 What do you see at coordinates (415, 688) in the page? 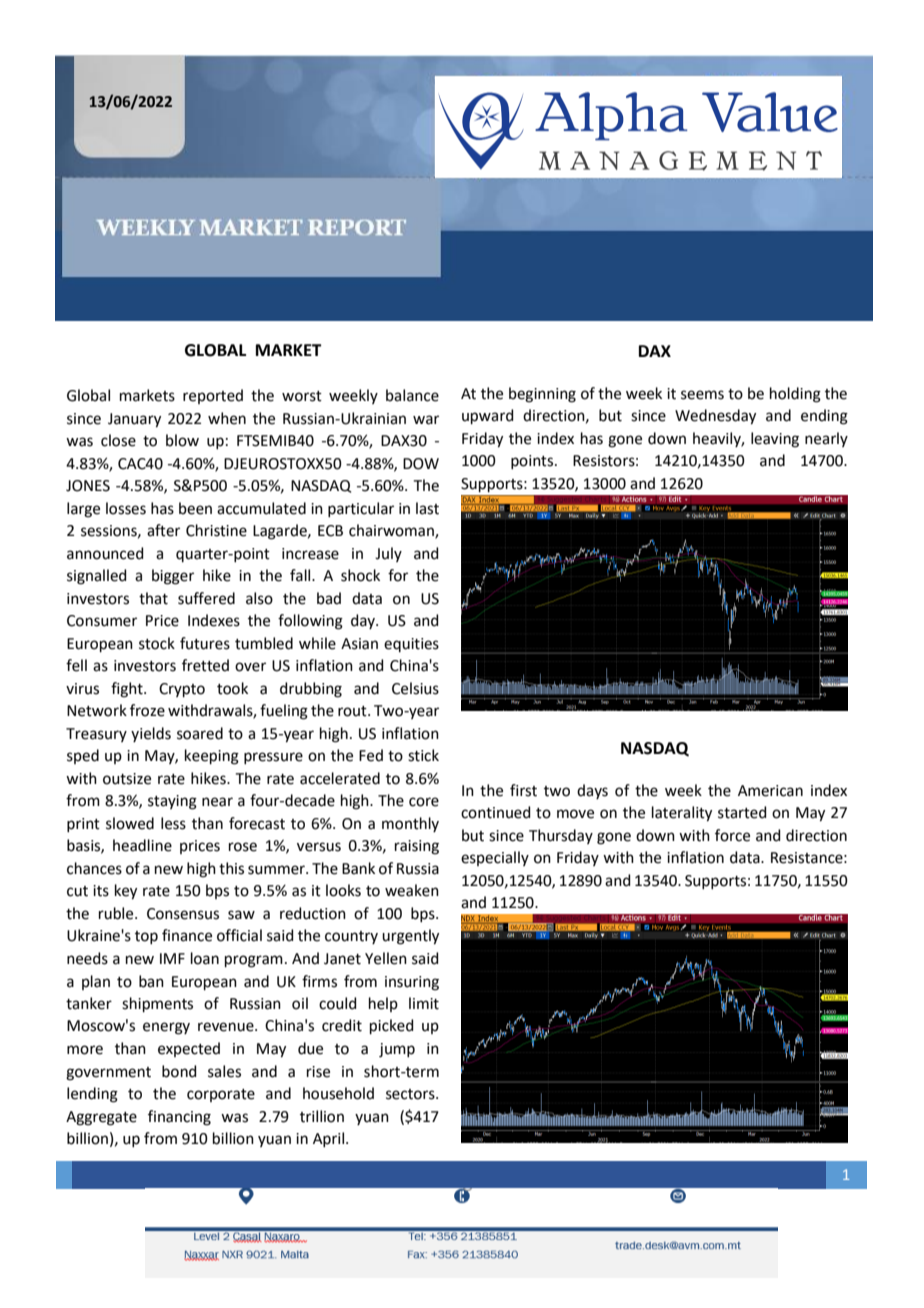
I see `Celsius` at bounding box center [415, 688].
